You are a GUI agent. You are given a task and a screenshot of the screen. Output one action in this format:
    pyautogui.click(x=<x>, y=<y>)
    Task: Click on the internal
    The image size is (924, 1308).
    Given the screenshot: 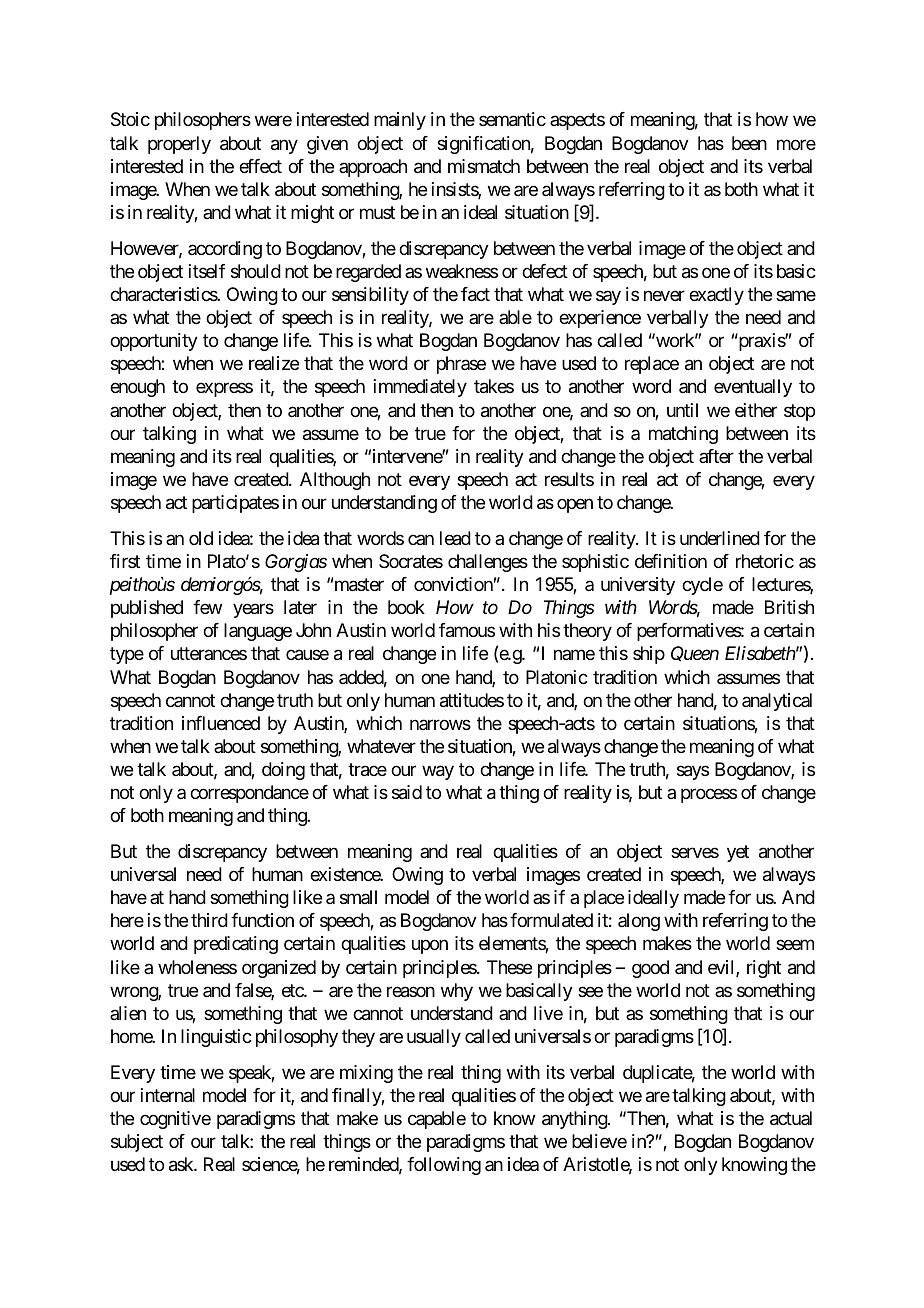 What is the action you would take?
    pyautogui.click(x=168, y=1095)
